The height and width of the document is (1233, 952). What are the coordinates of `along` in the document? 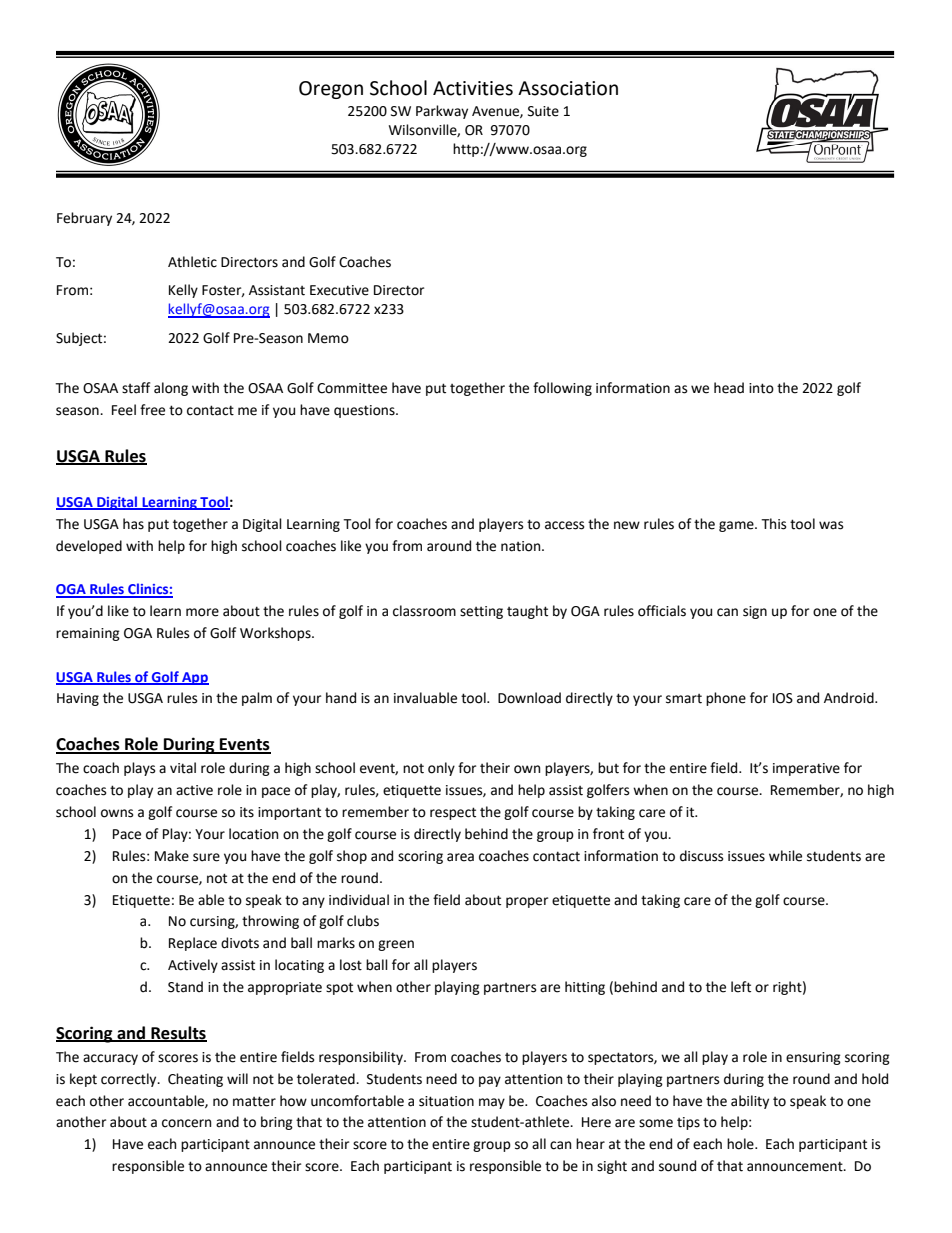 It's located at (171, 389).
